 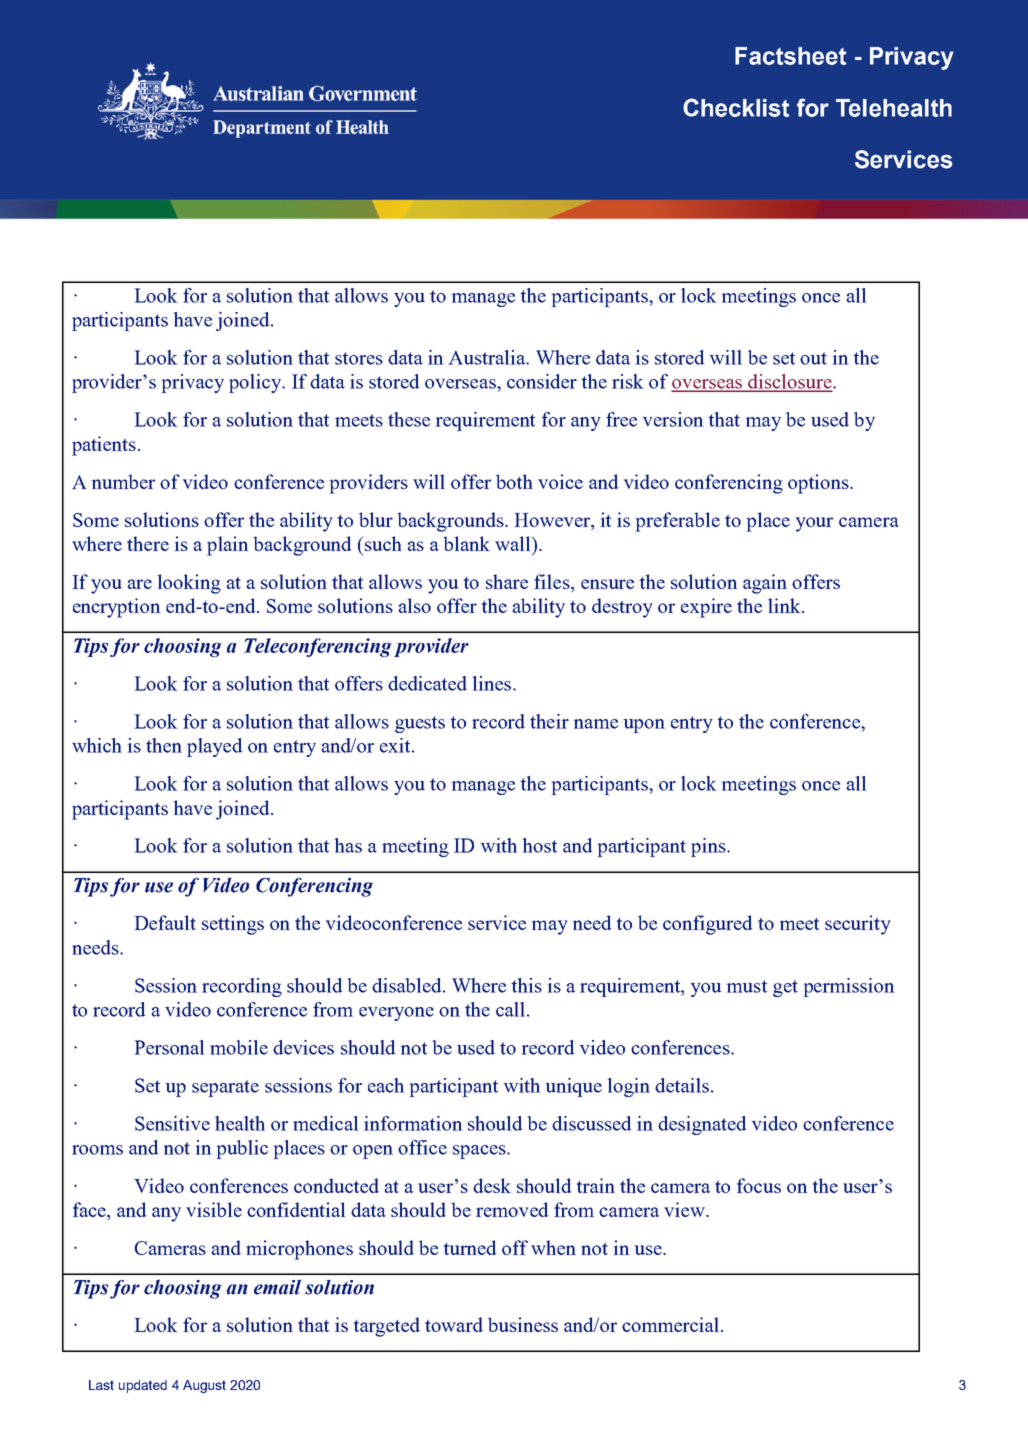 What do you see at coordinates (454, 1324) in the screenshot?
I see `toward` at bounding box center [454, 1324].
